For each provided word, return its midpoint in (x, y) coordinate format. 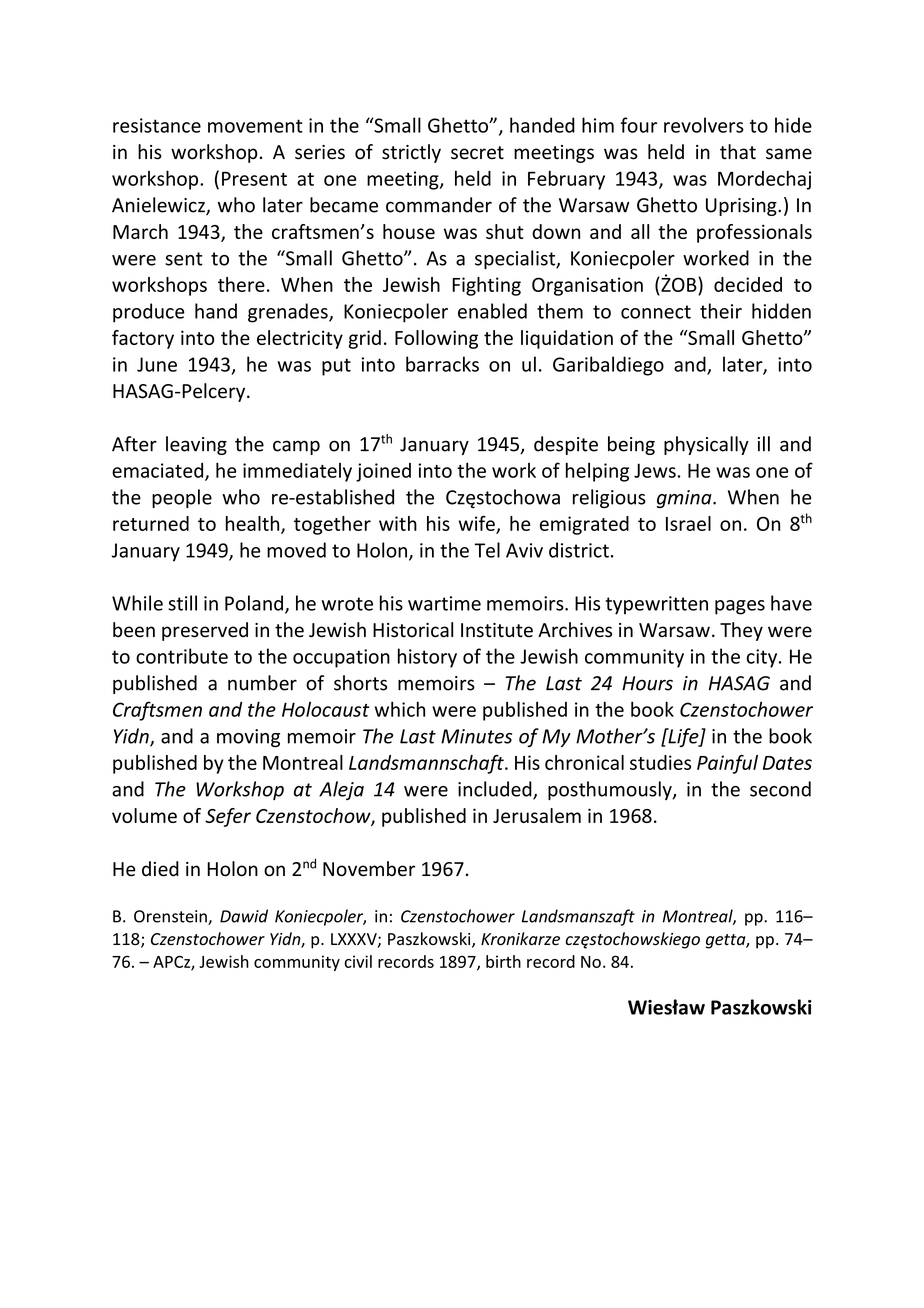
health (254, 524)
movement (255, 126)
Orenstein (171, 917)
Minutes (476, 736)
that (738, 152)
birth (503, 961)
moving (248, 738)
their (721, 311)
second (780, 789)
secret (477, 153)
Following (436, 339)
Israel (688, 523)
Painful (727, 764)
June (157, 364)
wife (477, 524)
